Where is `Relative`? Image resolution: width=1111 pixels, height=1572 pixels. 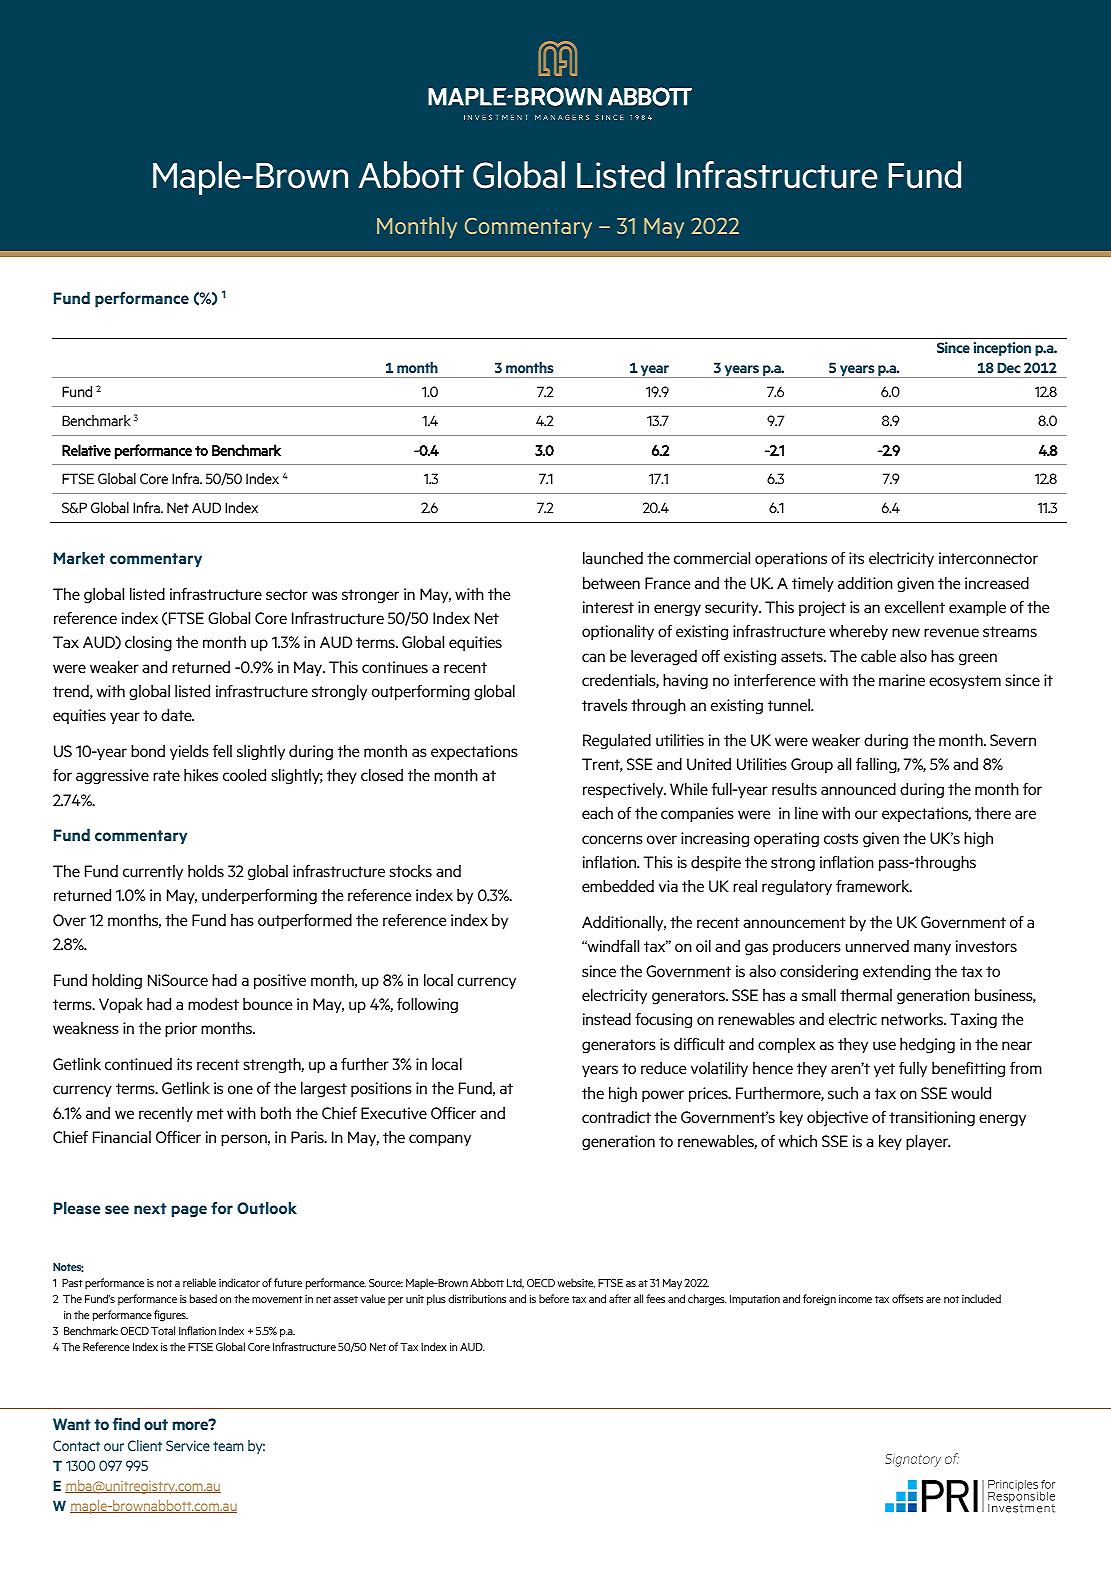
Relative is located at coordinates (86, 450).
